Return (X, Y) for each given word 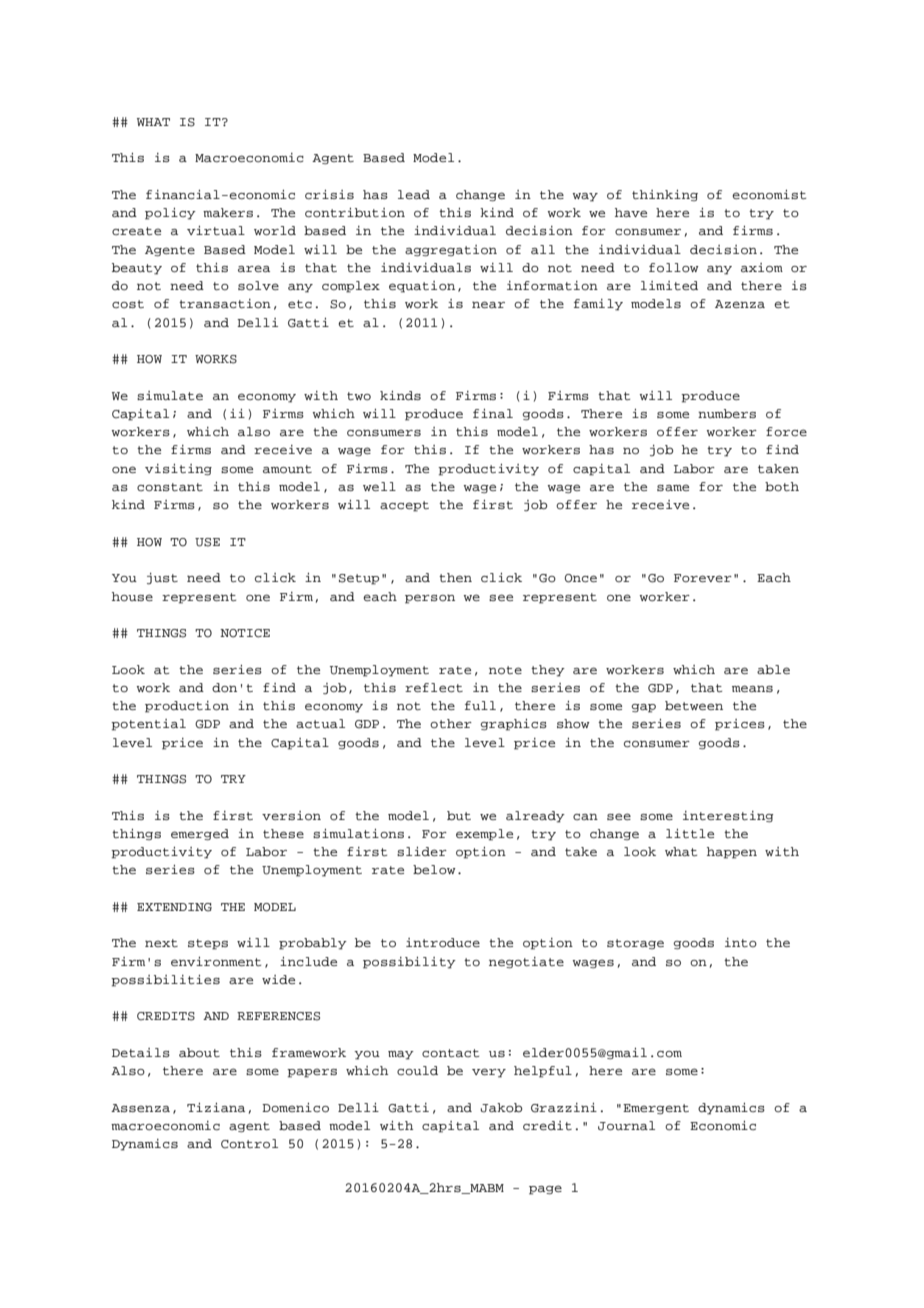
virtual (216, 230)
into (741, 942)
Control (249, 1144)
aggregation (451, 250)
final (493, 413)
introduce (443, 942)
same (673, 487)
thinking (665, 195)
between (694, 705)
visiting (178, 469)
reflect (434, 687)
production (187, 707)
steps (208, 944)
